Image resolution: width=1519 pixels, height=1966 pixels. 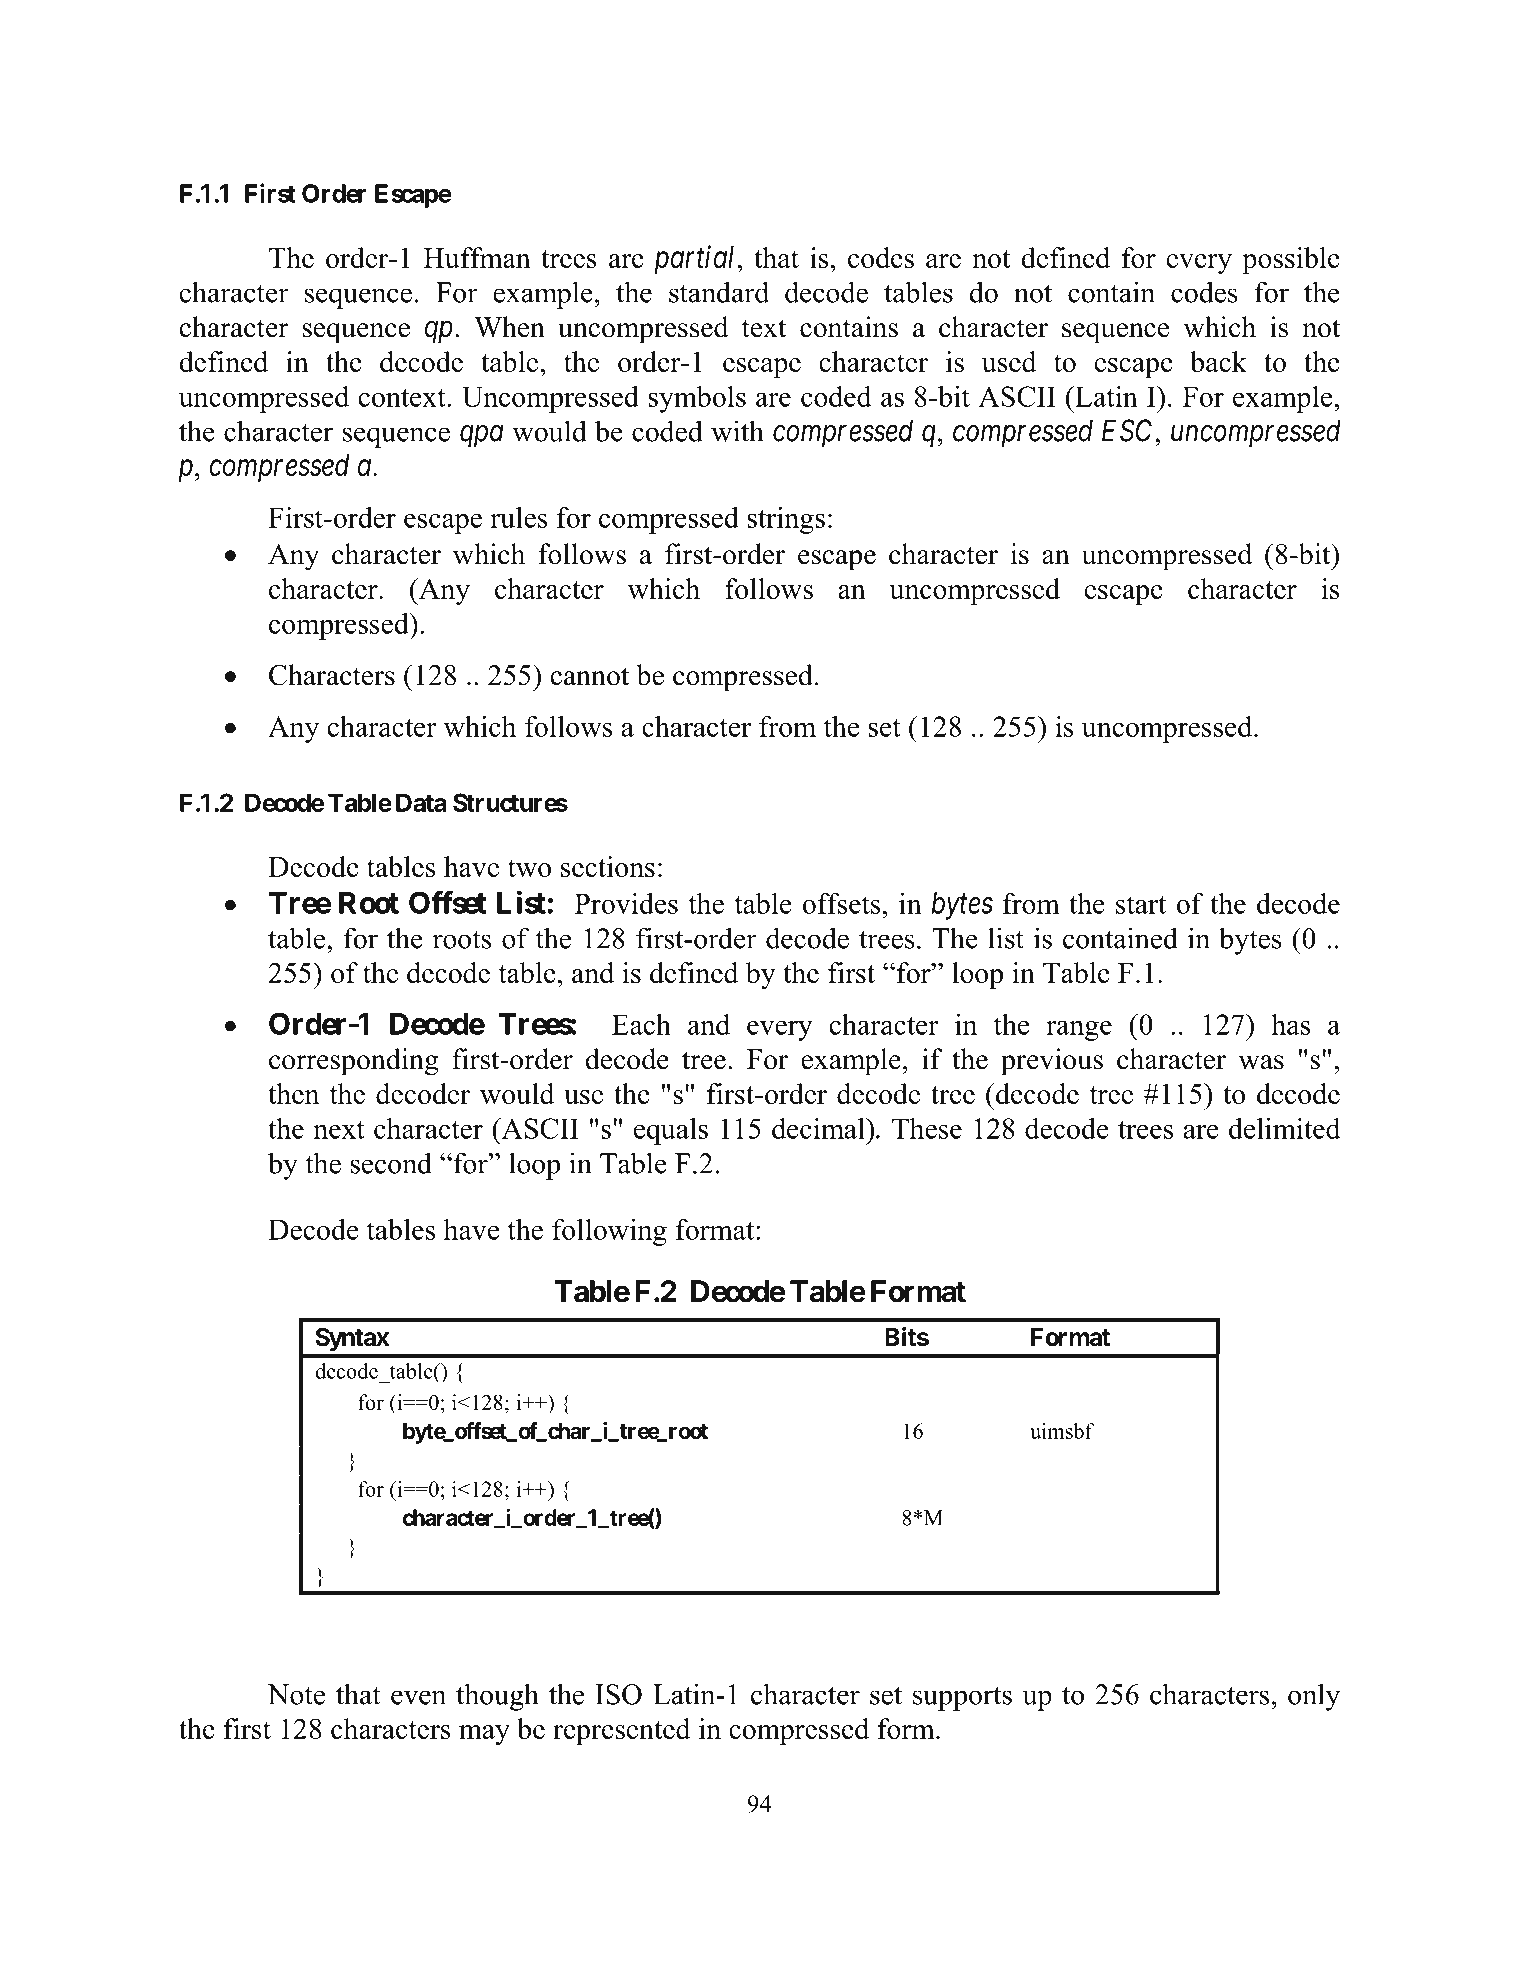 What do you see at coordinates (477, 257) in the screenshot?
I see `Huffman` at bounding box center [477, 257].
